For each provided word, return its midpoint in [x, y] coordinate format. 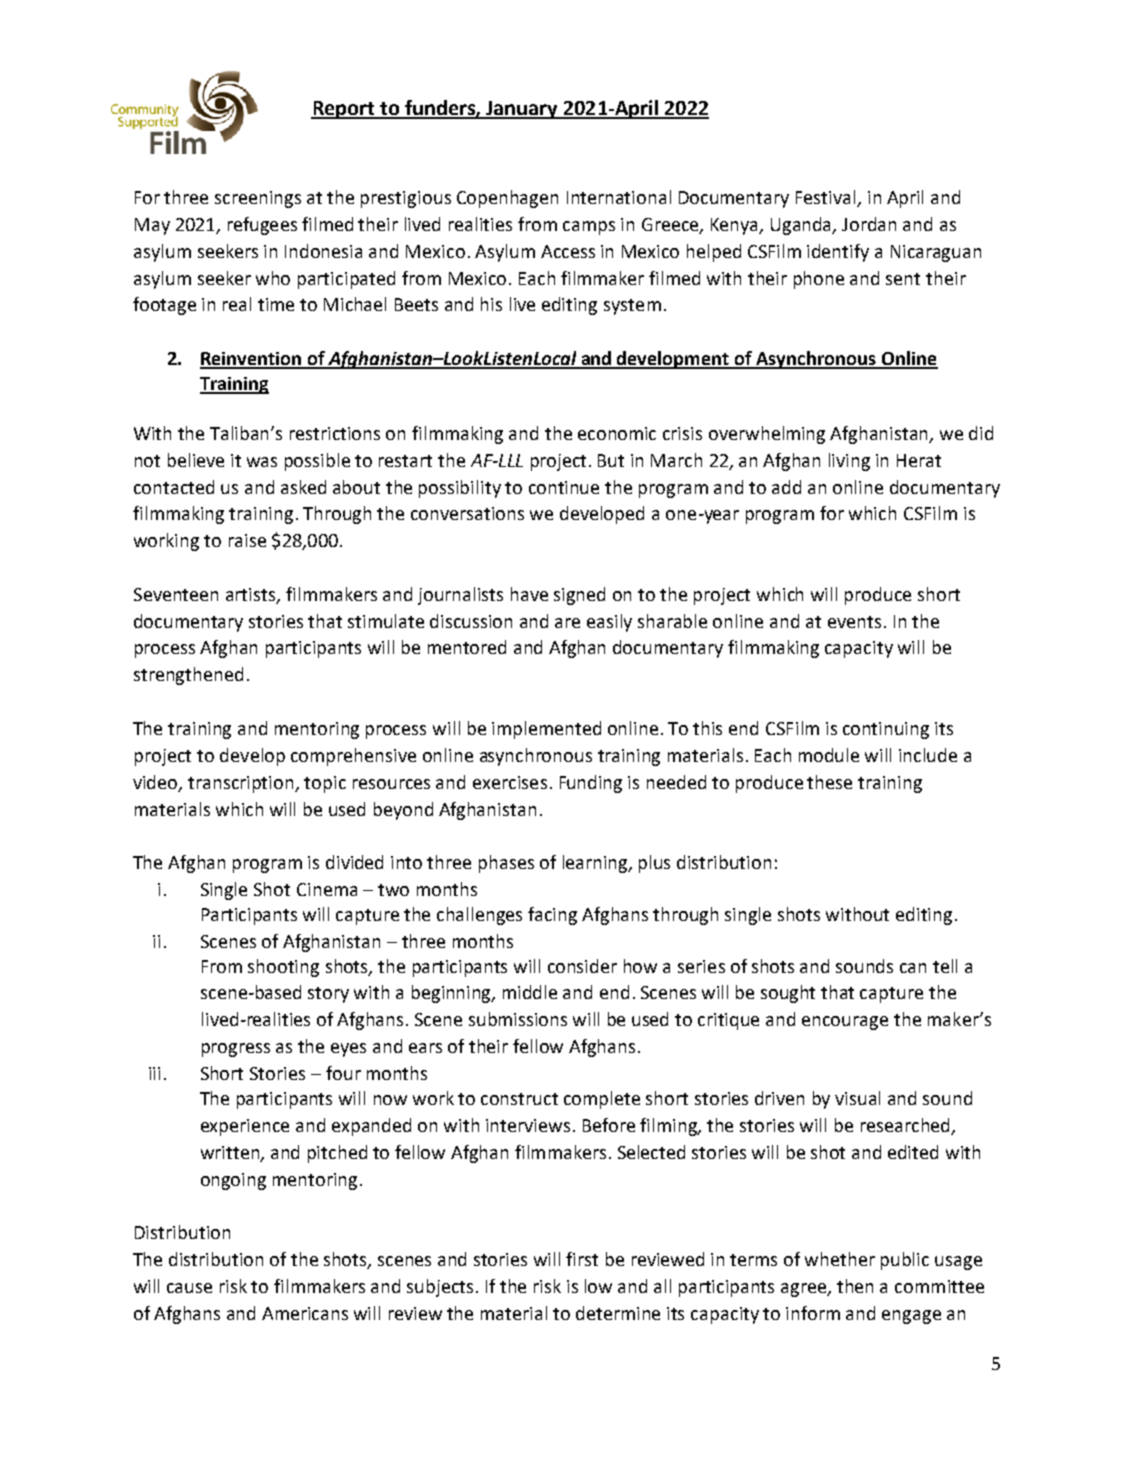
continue [564, 487]
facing [552, 916]
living [849, 462]
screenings [258, 199]
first [582, 1259]
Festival [827, 198]
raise [247, 540]
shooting [283, 968]
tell [945, 966]
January [522, 110]
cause [189, 1288]
